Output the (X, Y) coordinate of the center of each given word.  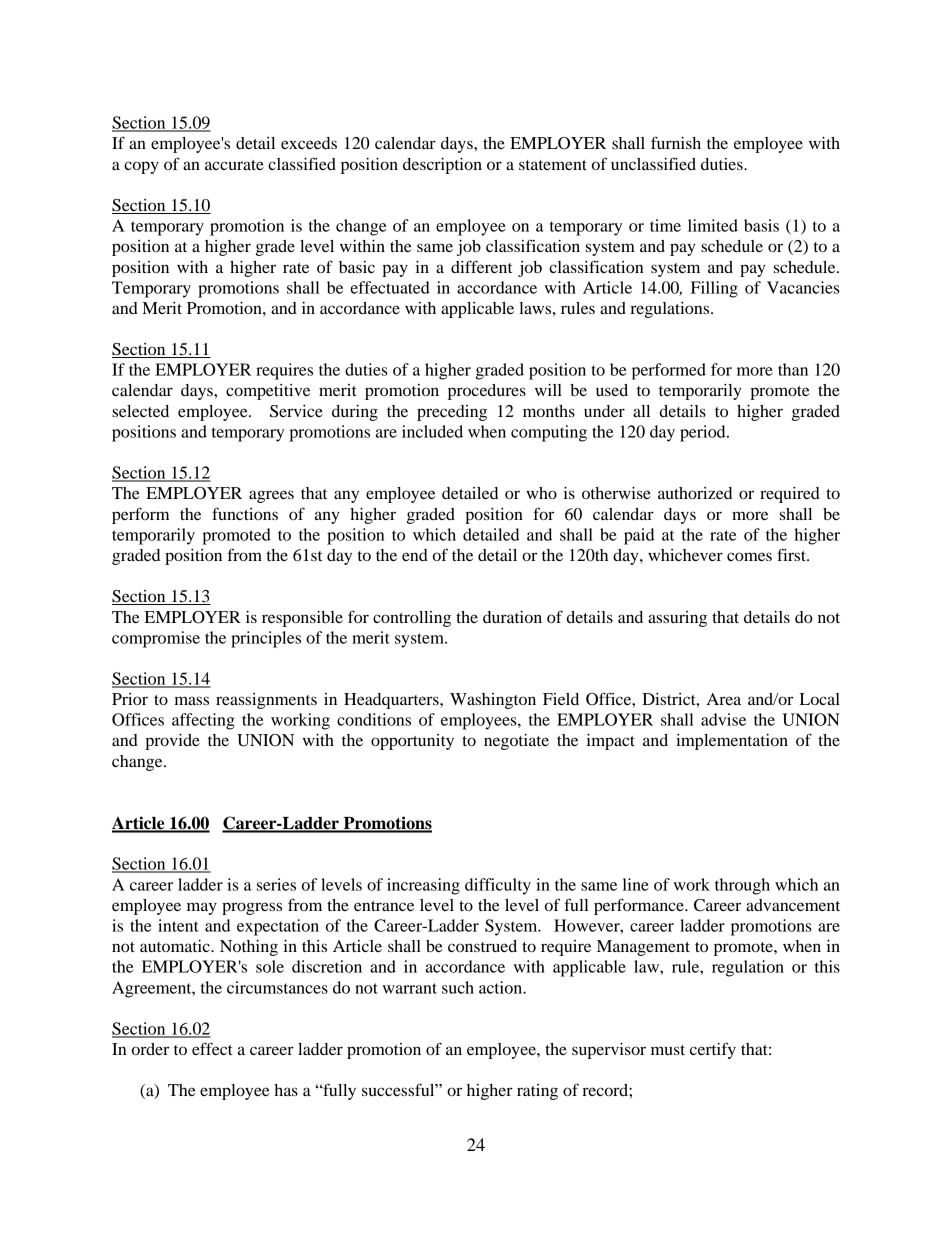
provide (172, 742)
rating (537, 1092)
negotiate (516, 742)
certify (713, 1050)
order (150, 1049)
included (432, 431)
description (442, 166)
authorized (695, 493)
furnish (676, 142)
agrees (271, 496)
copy (141, 167)
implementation (732, 742)
